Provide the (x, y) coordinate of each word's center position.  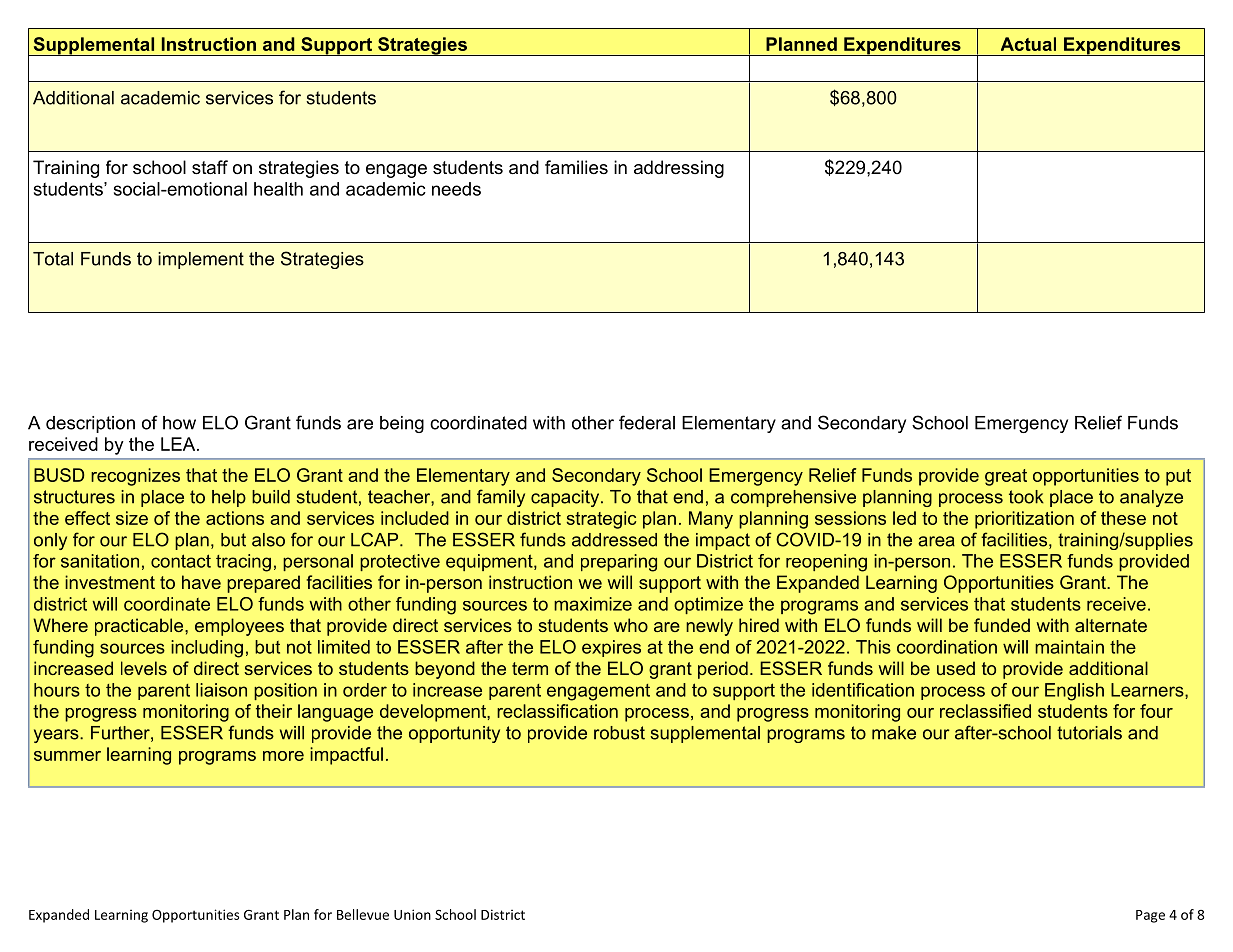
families (576, 167)
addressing (679, 169)
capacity (566, 498)
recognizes (135, 477)
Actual (1028, 44)
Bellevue (363, 914)
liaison (221, 690)
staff (210, 167)
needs (456, 189)
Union (412, 914)
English (1074, 692)
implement (201, 260)
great (1006, 477)
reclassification (557, 711)
